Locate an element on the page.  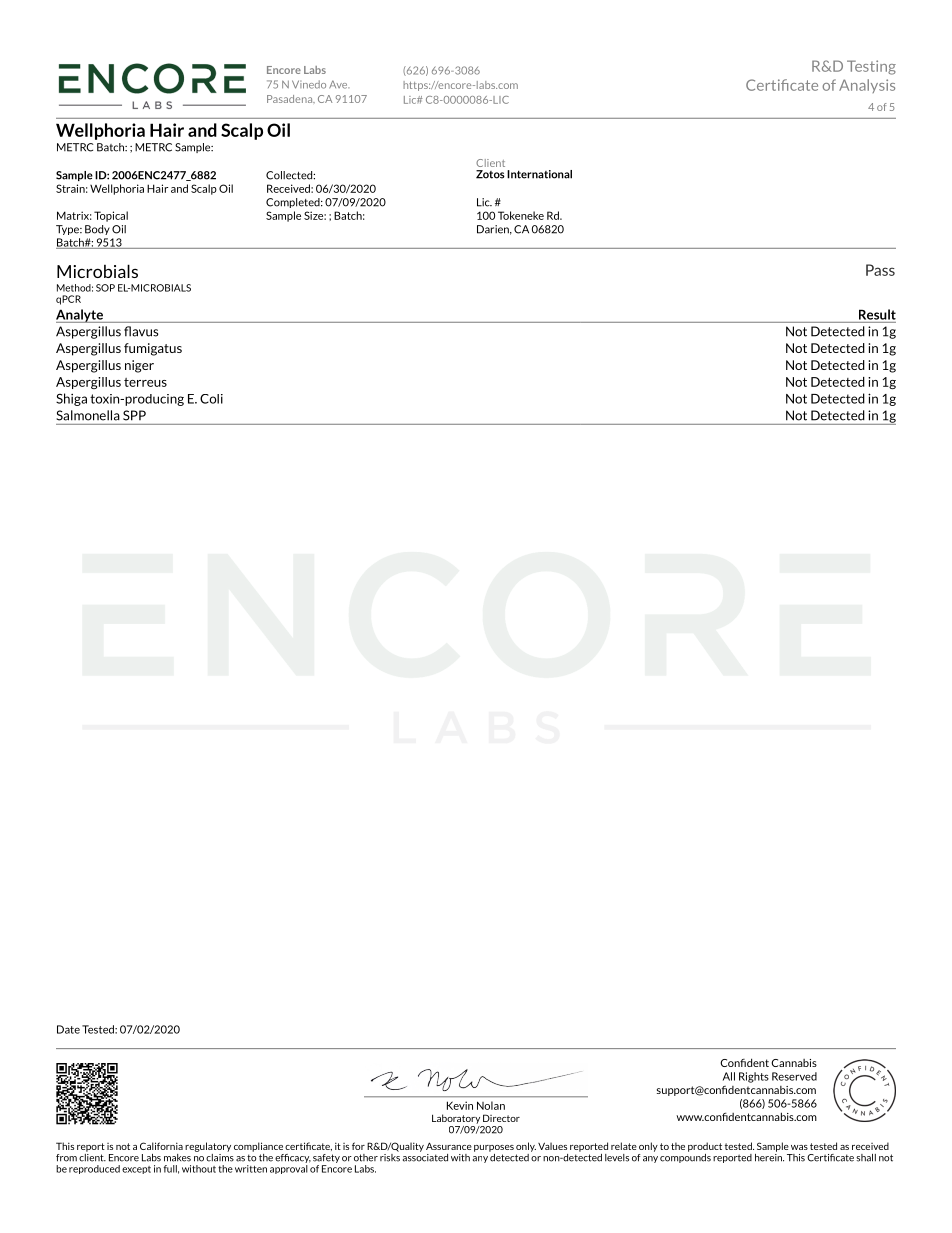
California is located at coordinates (161, 1146).
